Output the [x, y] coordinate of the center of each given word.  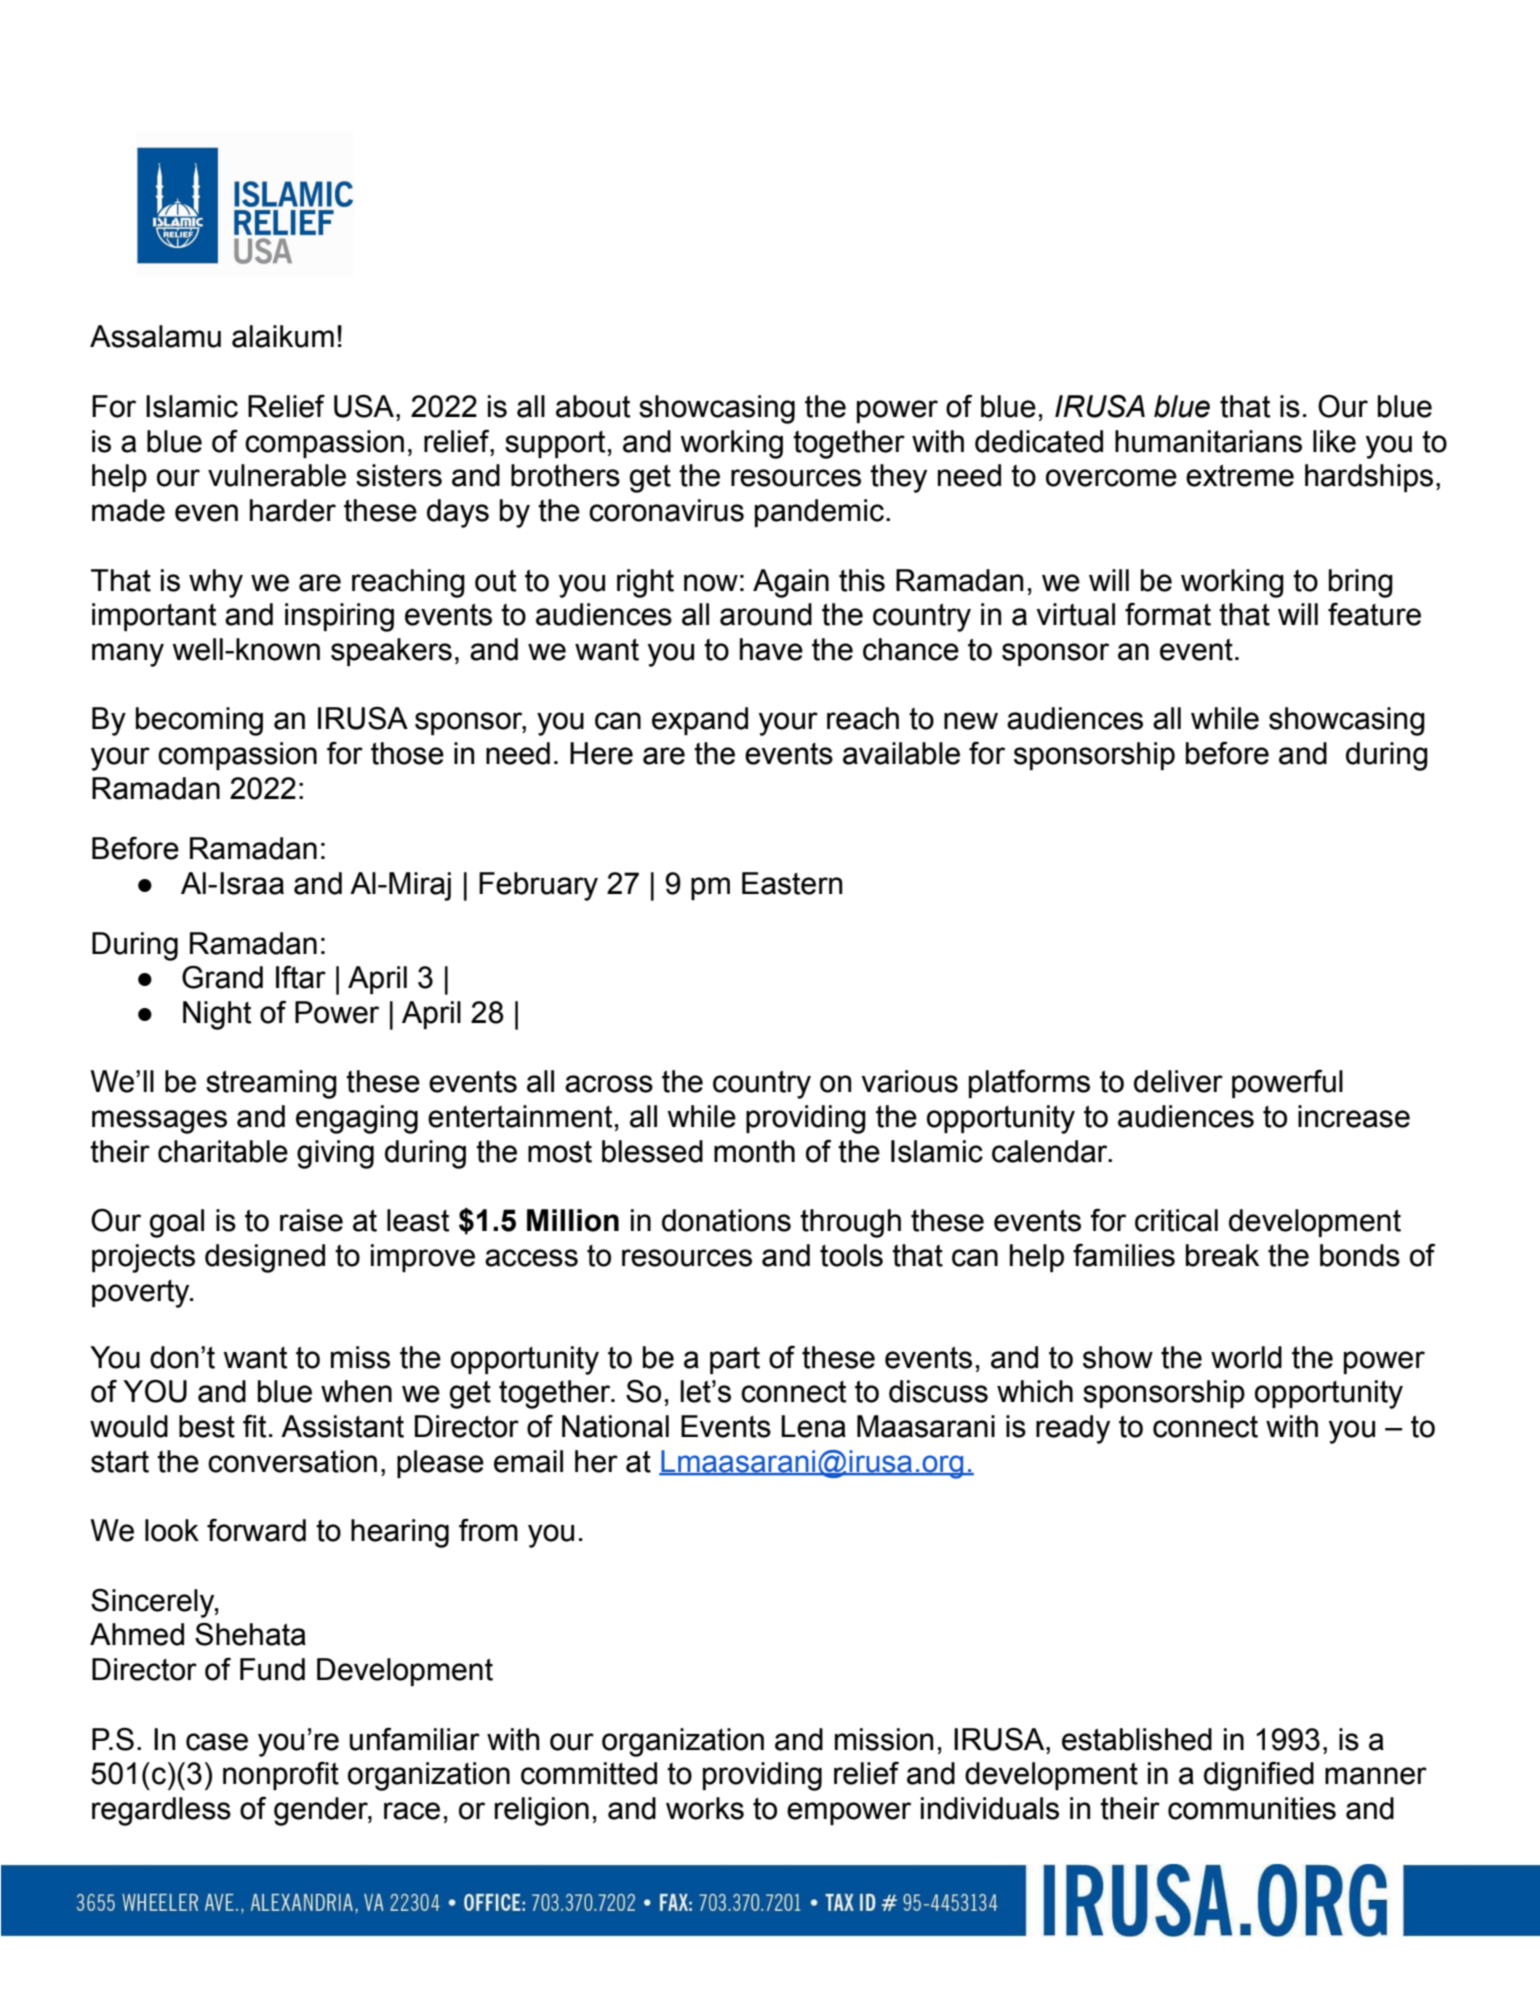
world [1246, 1357]
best [207, 1426]
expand [700, 721]
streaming [271, 1084]
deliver [1178, 1081]
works [705, 1808]
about [593, 406]
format [1168, 614]
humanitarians [1208, 441]
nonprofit [281, 1776]
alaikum [283, 336]
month [754, 1151]
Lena [813, 1426]
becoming [199, 721]
